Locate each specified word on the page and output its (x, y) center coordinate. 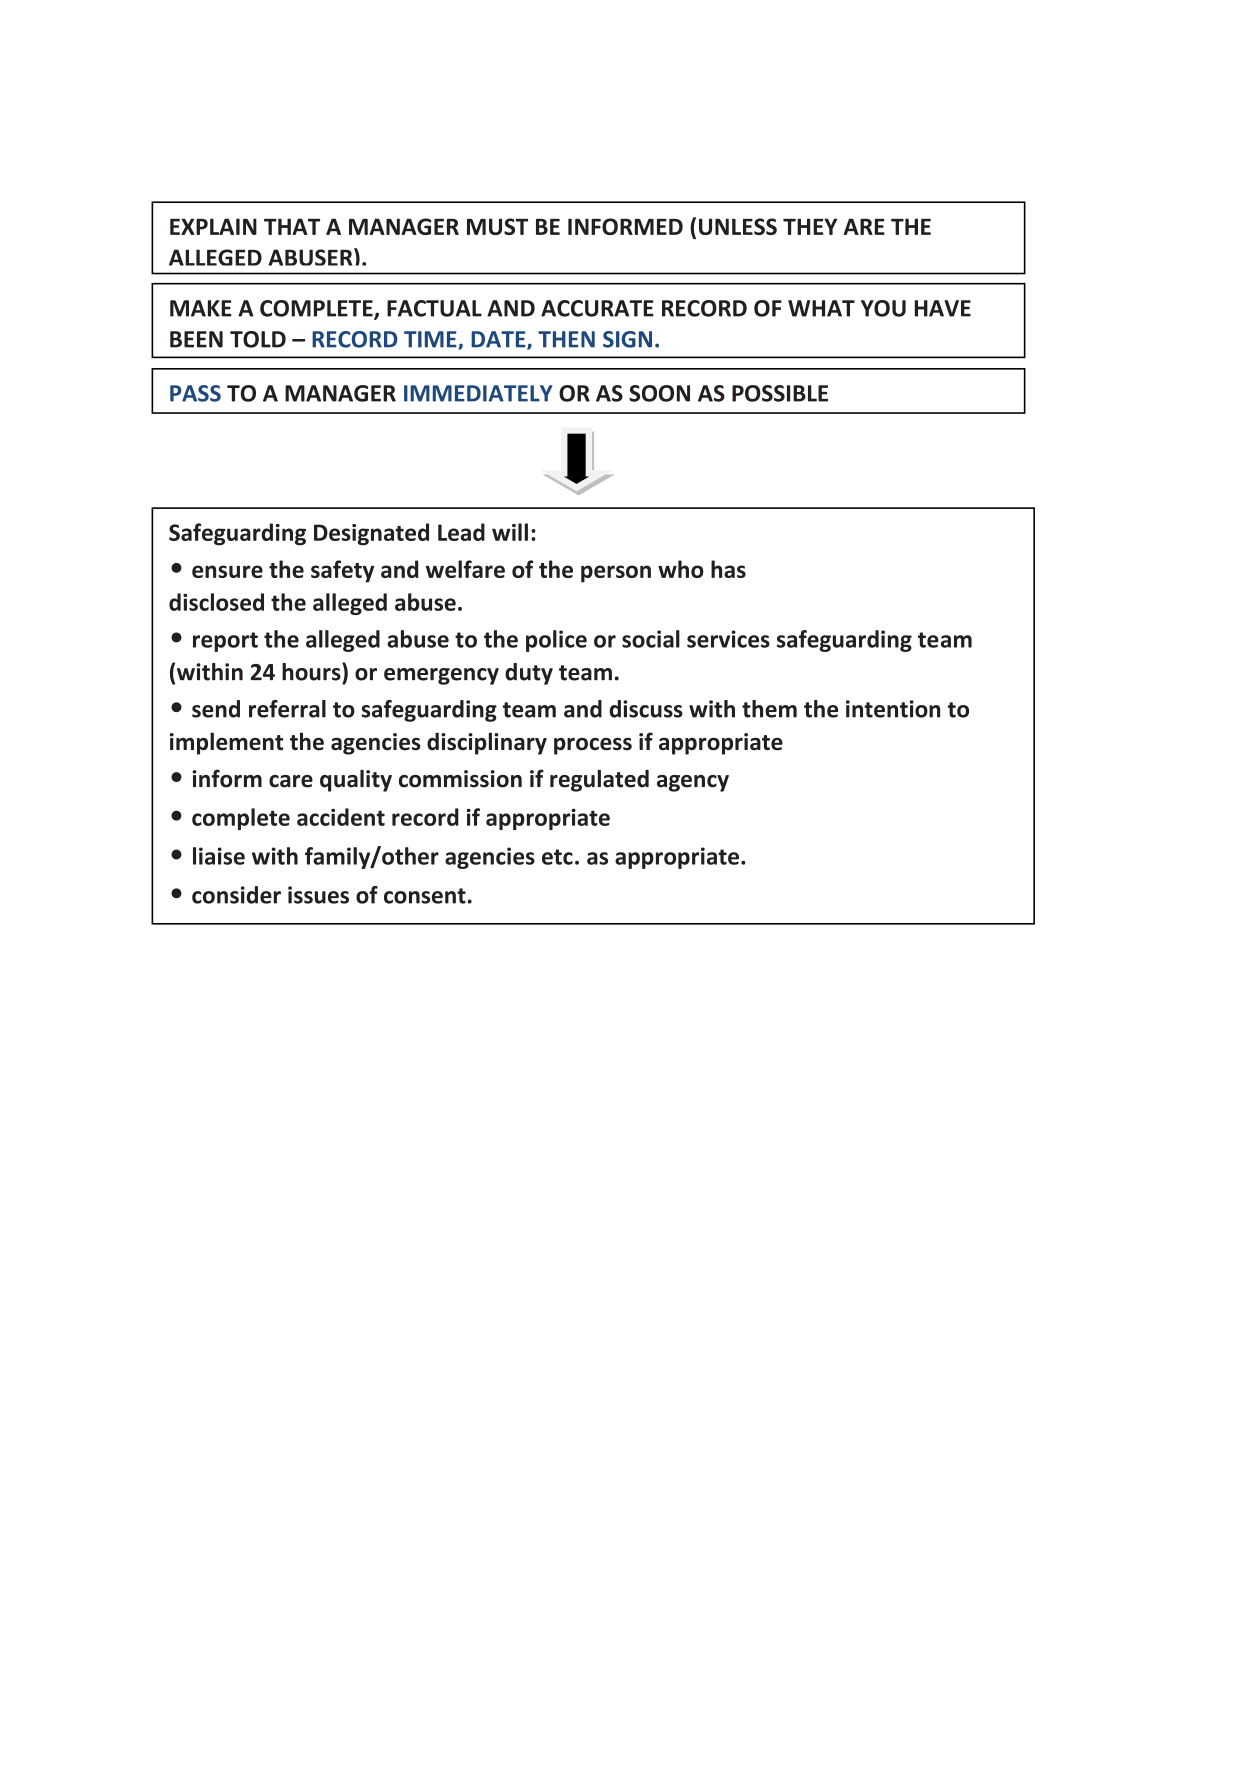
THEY (810, 226)
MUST (497, 226)
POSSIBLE (780, 393)
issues (318, 895)
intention (893, 709)
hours (312, 672)
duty (529, 674)
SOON (659, 393)
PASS (195, 393)
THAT (292, 226)
